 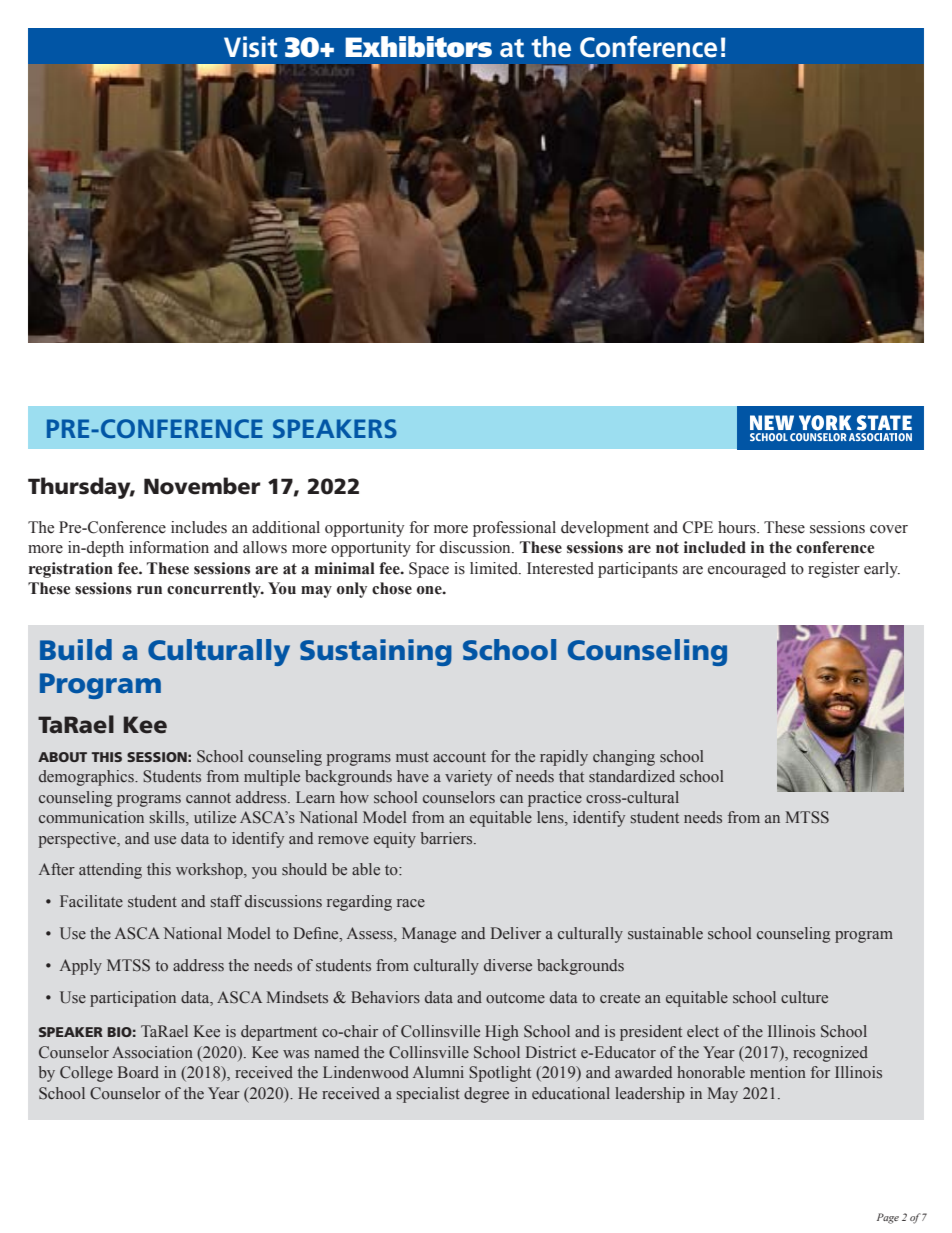 What do you see at coordinates (418, 47) in the screenshot?
I see `Exhibitors` at bounding box center [418, 47].
